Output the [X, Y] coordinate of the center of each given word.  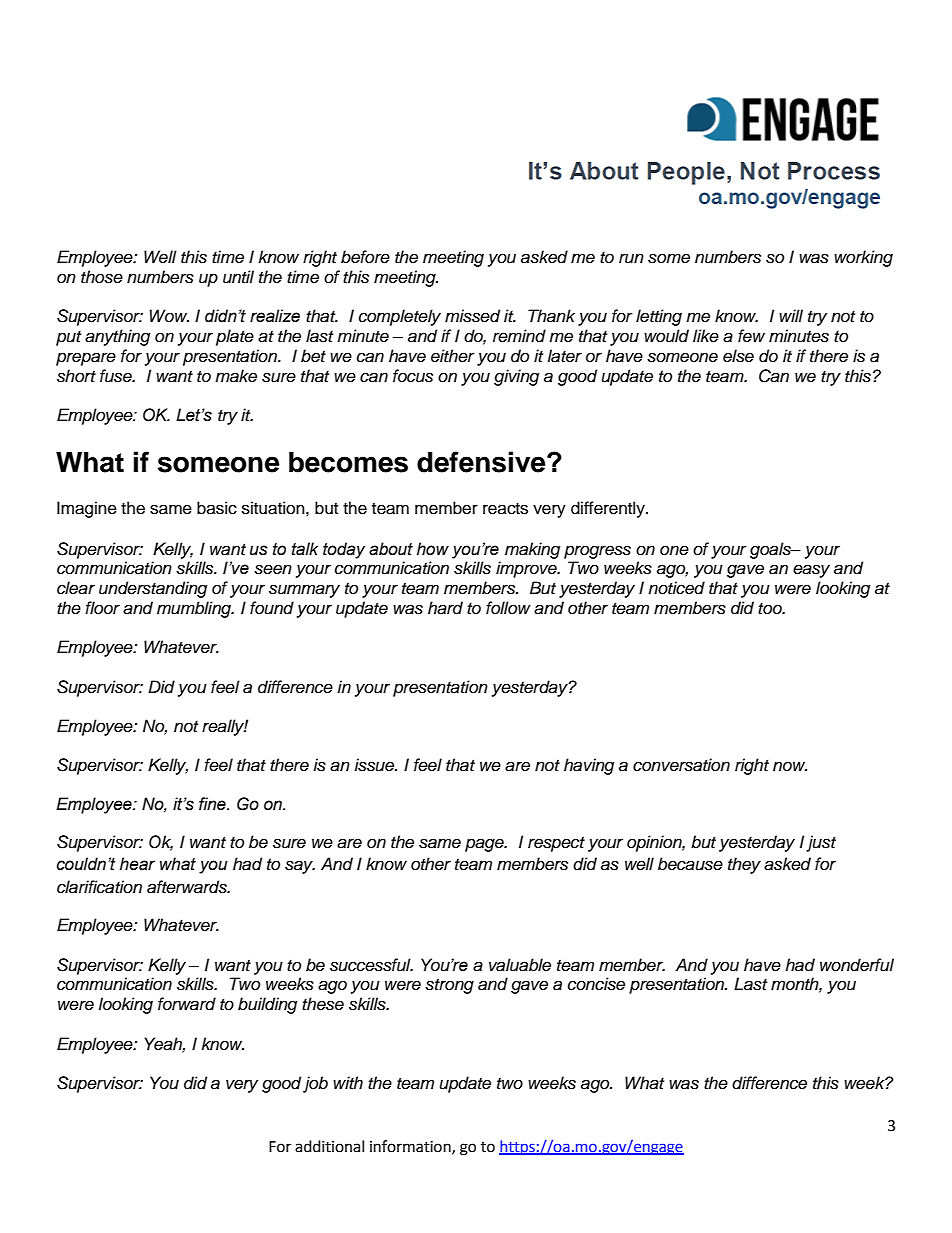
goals [771, 550]
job [315, 1084]
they [744, 865]
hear [137, 864]
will [791, 315]
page [485, 845]
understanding [153, 589]
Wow [169, 315]
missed [472, 316]
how [433, 549]
